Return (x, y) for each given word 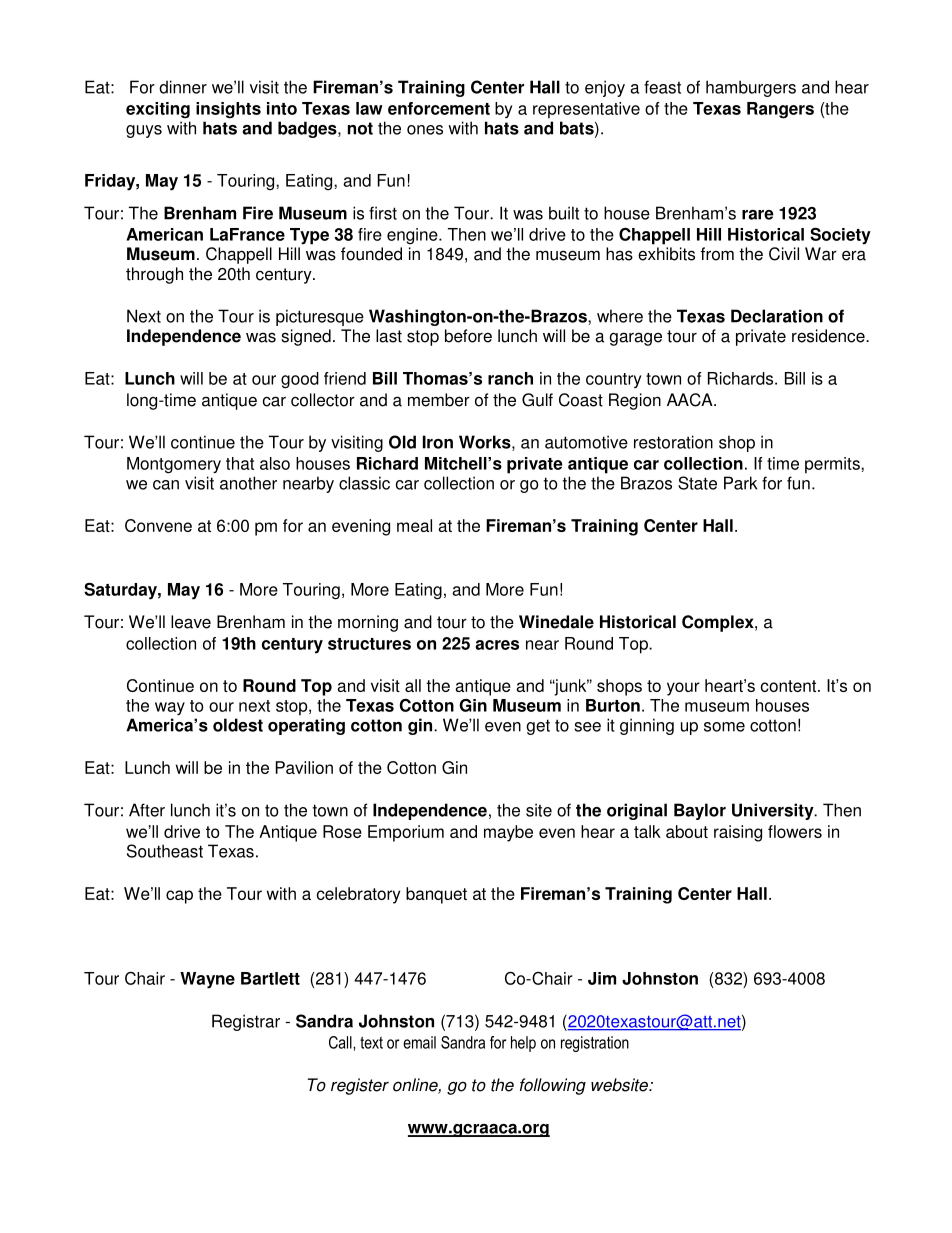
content (788, 686)
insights (228, 110)
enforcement (439, 108)
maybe (508, 833)
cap (179, 897)
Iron (438, 442)
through (154, 275)
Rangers (780, 110)
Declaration (777, 316)
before (468, 336)
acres (497, 645)
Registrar (246, 1022)
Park (740, 483)
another (248, 483)
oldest (238, 725)
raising (738, 833)
